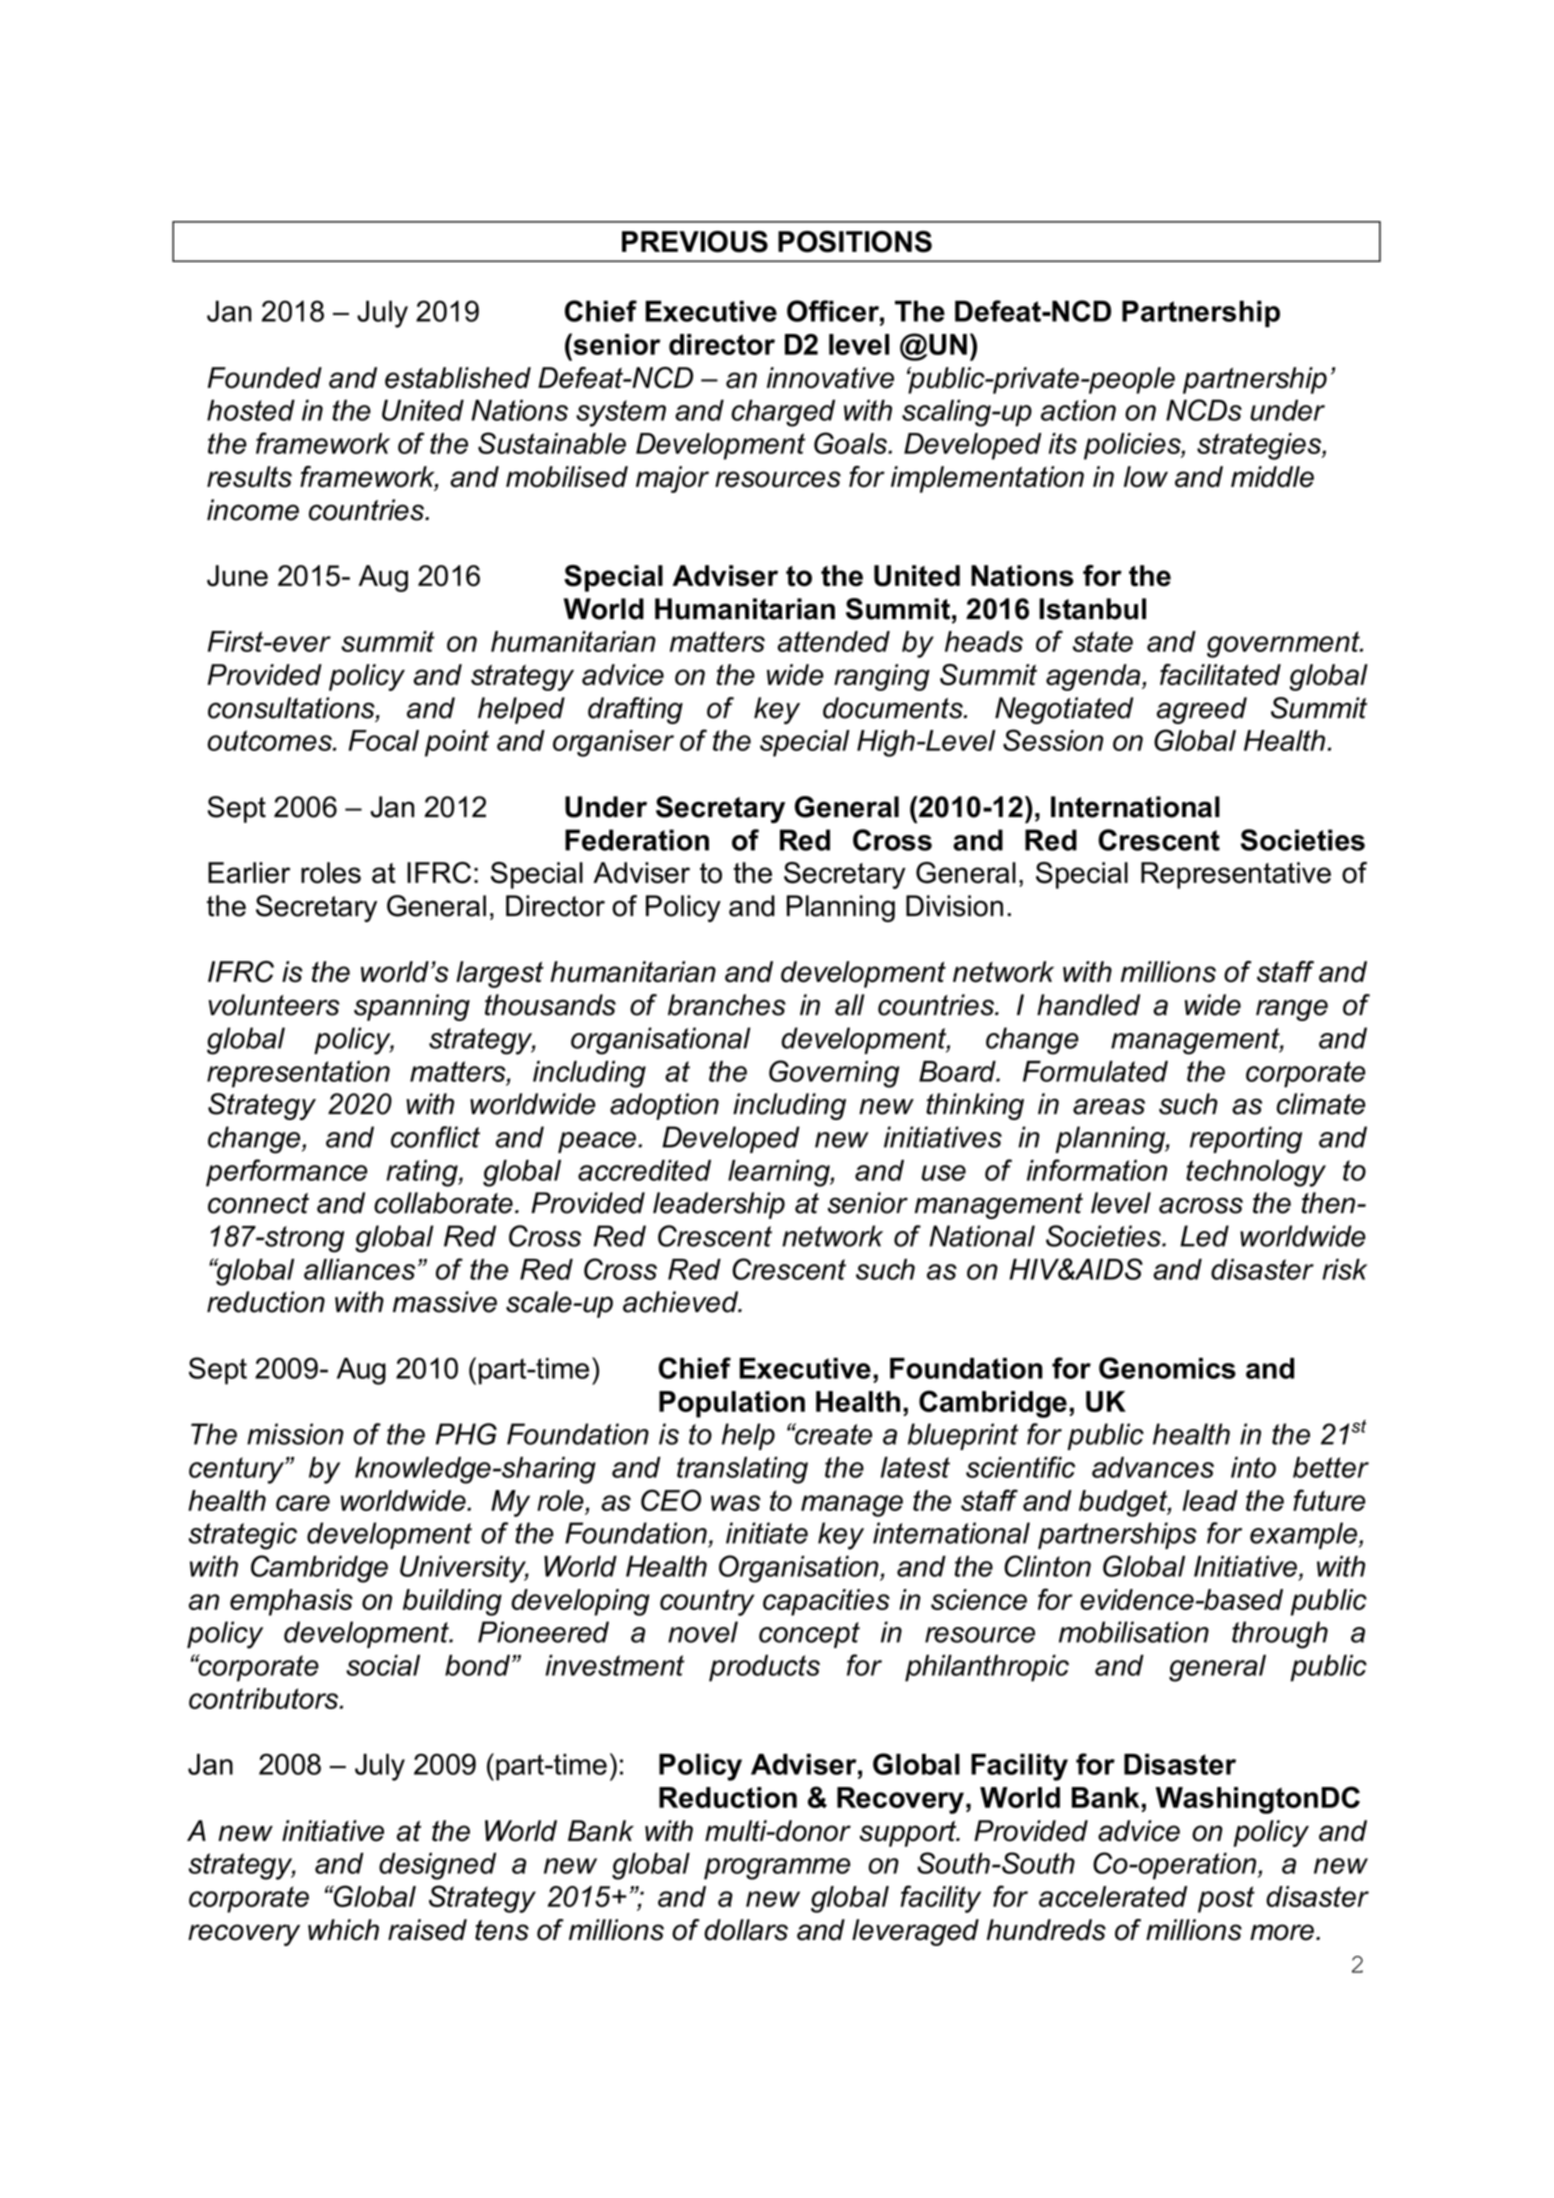 The image size is (1554, 2198). What do you see at coordinates (303, 1503) in the screenshot?
I see `care` at bounding box center [303, 1503].
